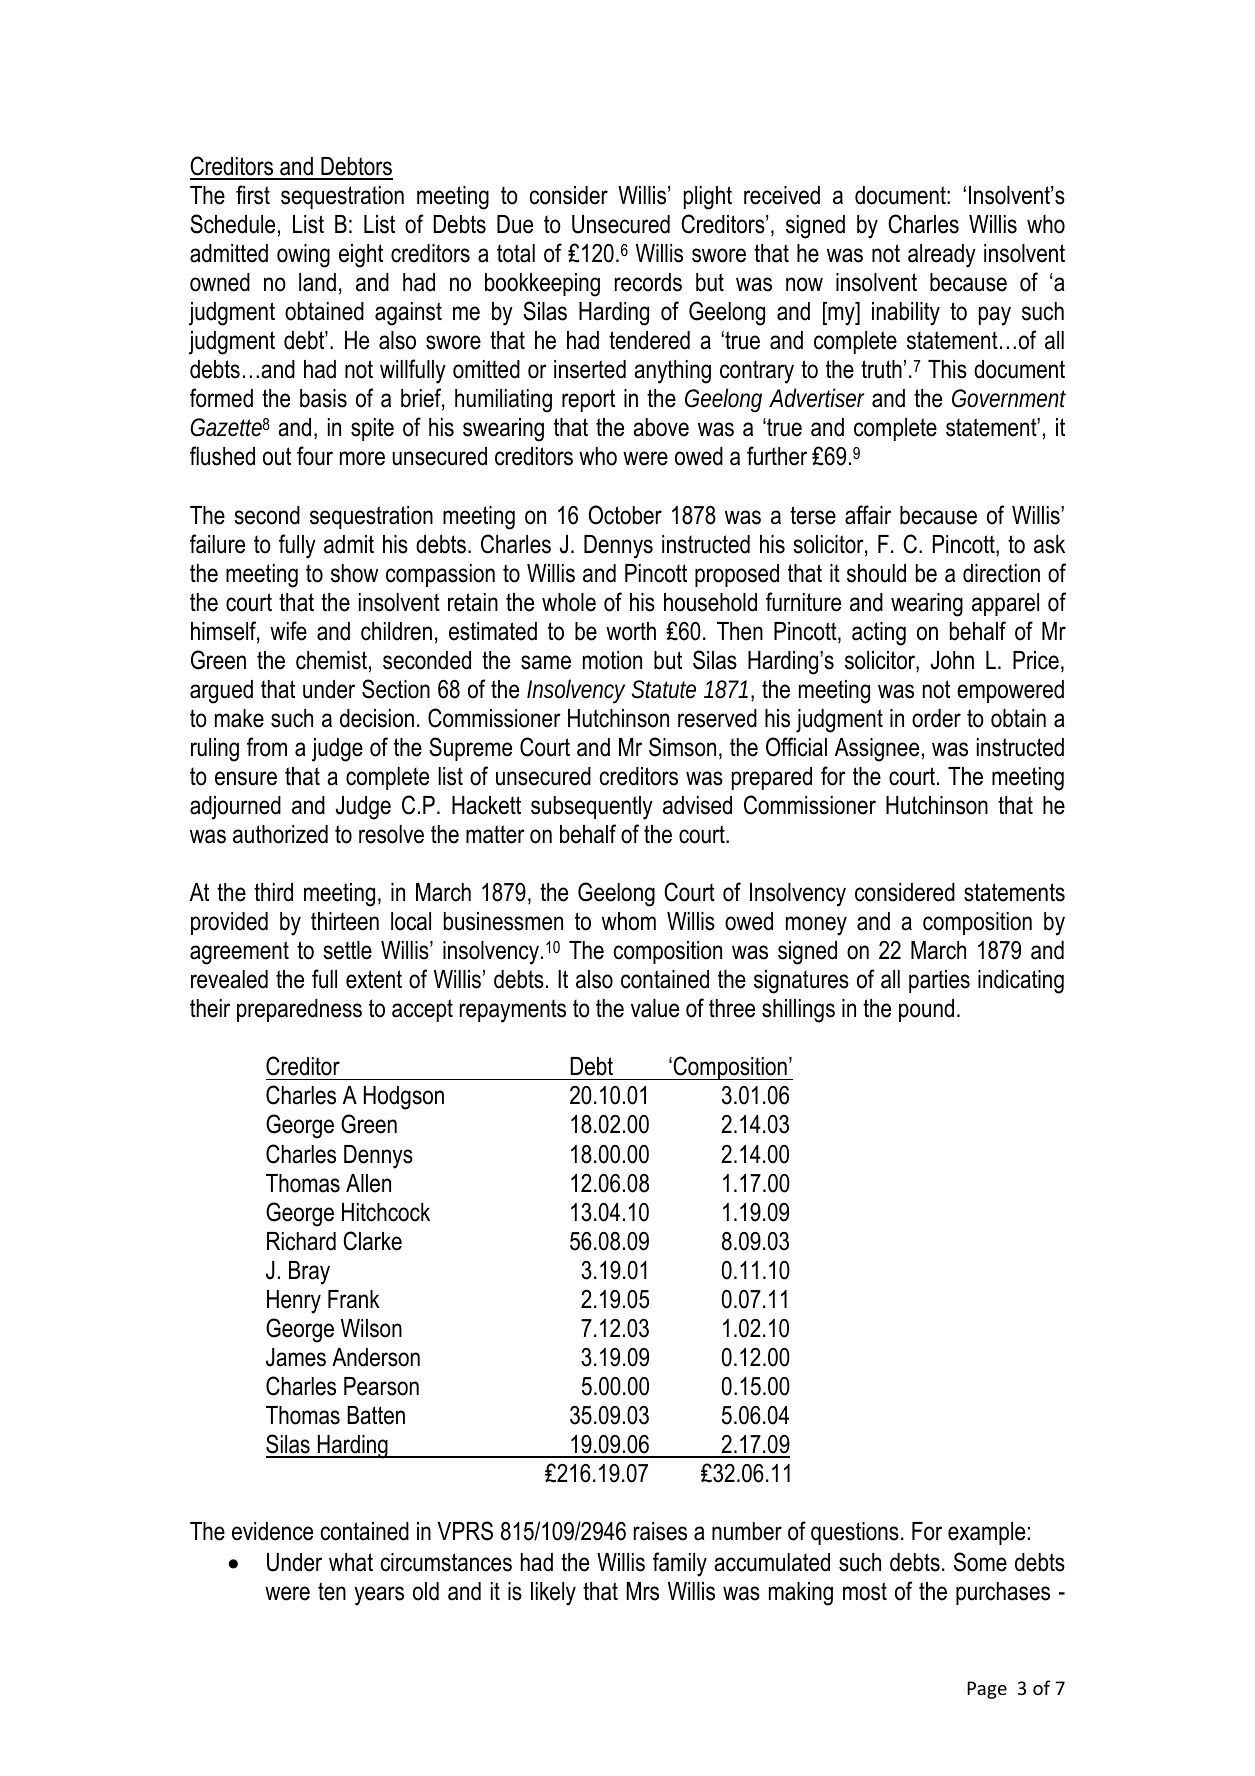 The height and width of the image is (1776, 1255). What do you see at coordinates (629, 921) in the image?
I see `whom` at bounding box center [629, 921].
